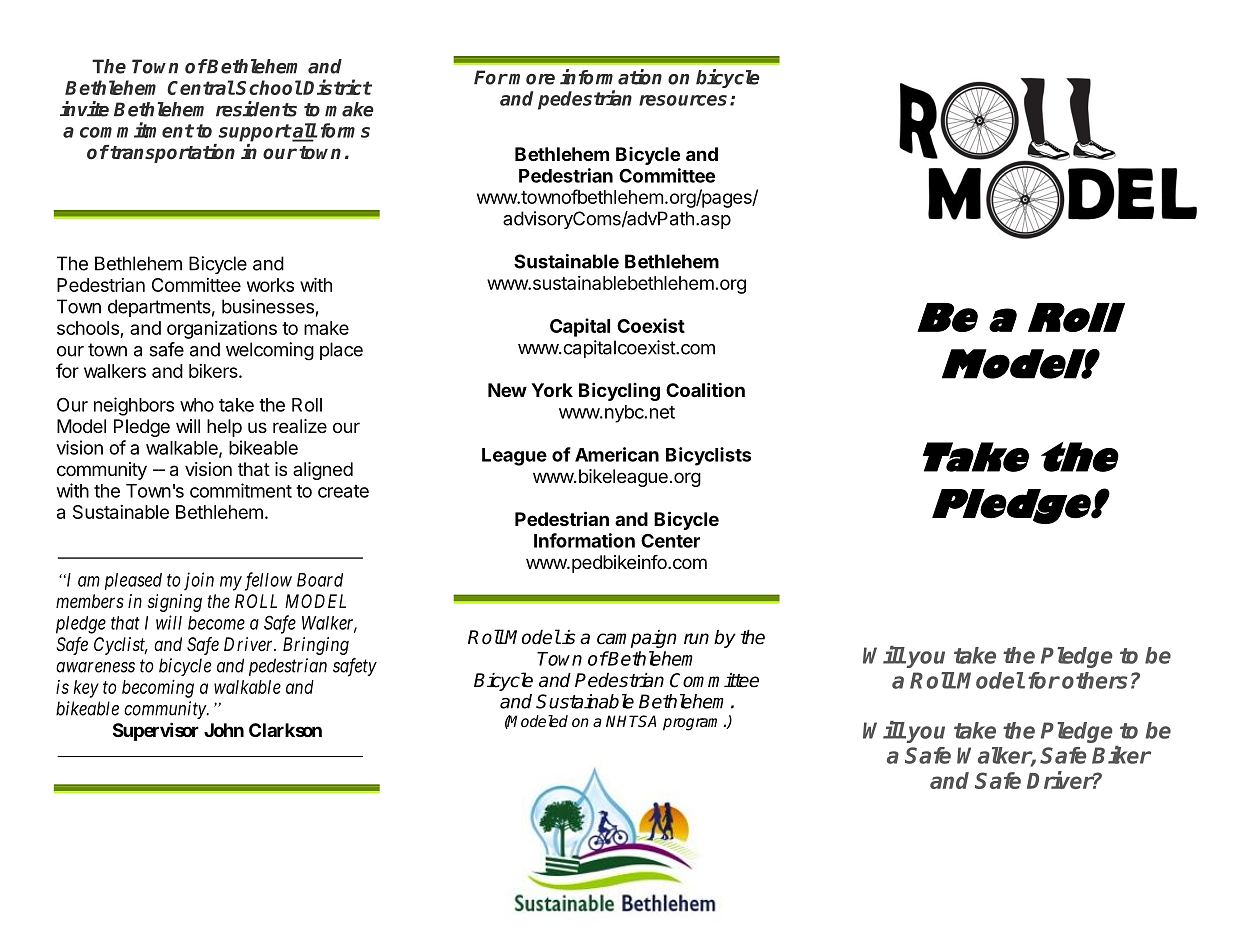 This page has height=952, width=1233. What do you see at coordinates (617, 454) in the page?
I see `American` at bounding box center [617, 454].
